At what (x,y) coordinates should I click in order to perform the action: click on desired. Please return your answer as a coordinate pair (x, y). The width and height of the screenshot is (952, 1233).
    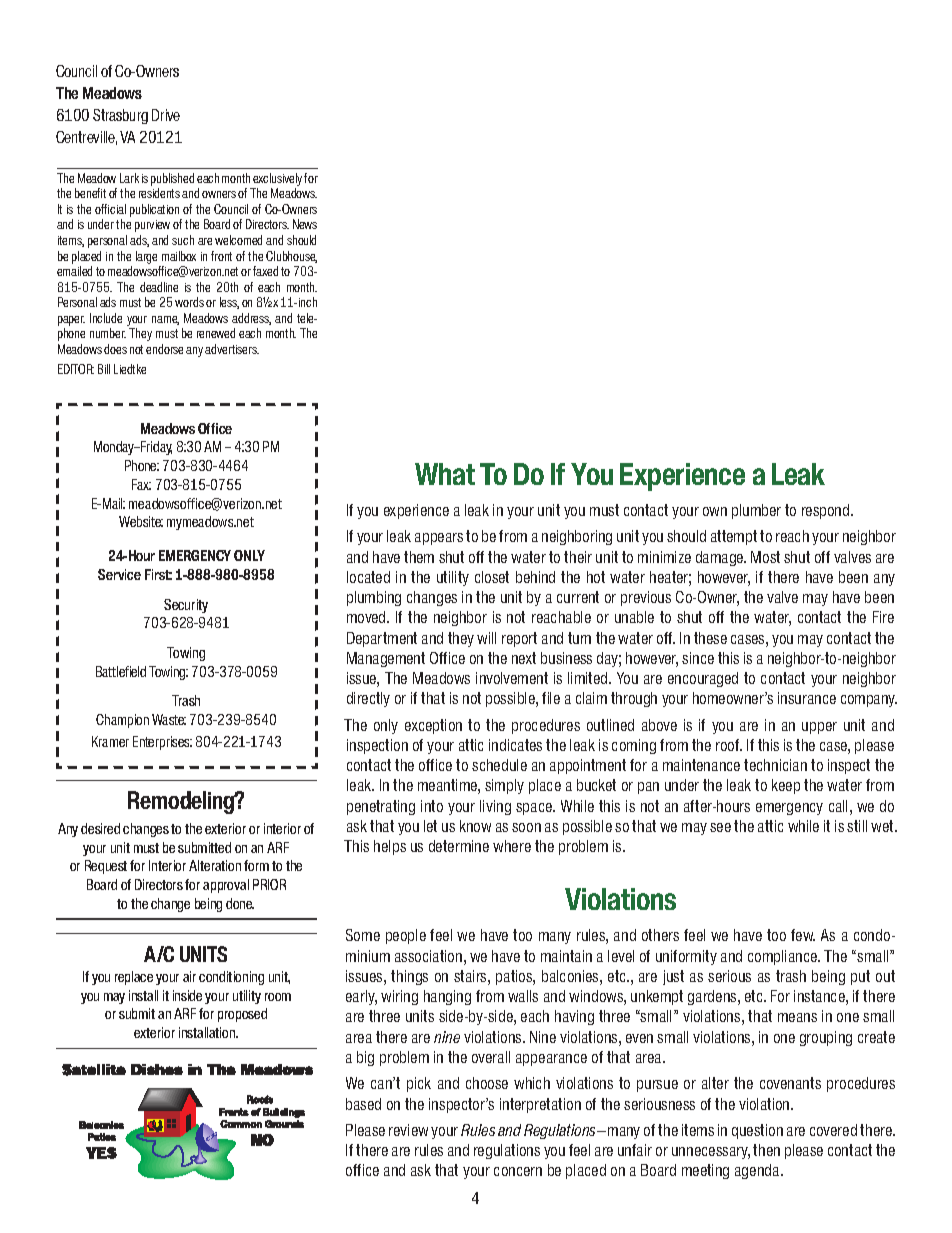
    Looking at the image, I should click on (100, 828).
